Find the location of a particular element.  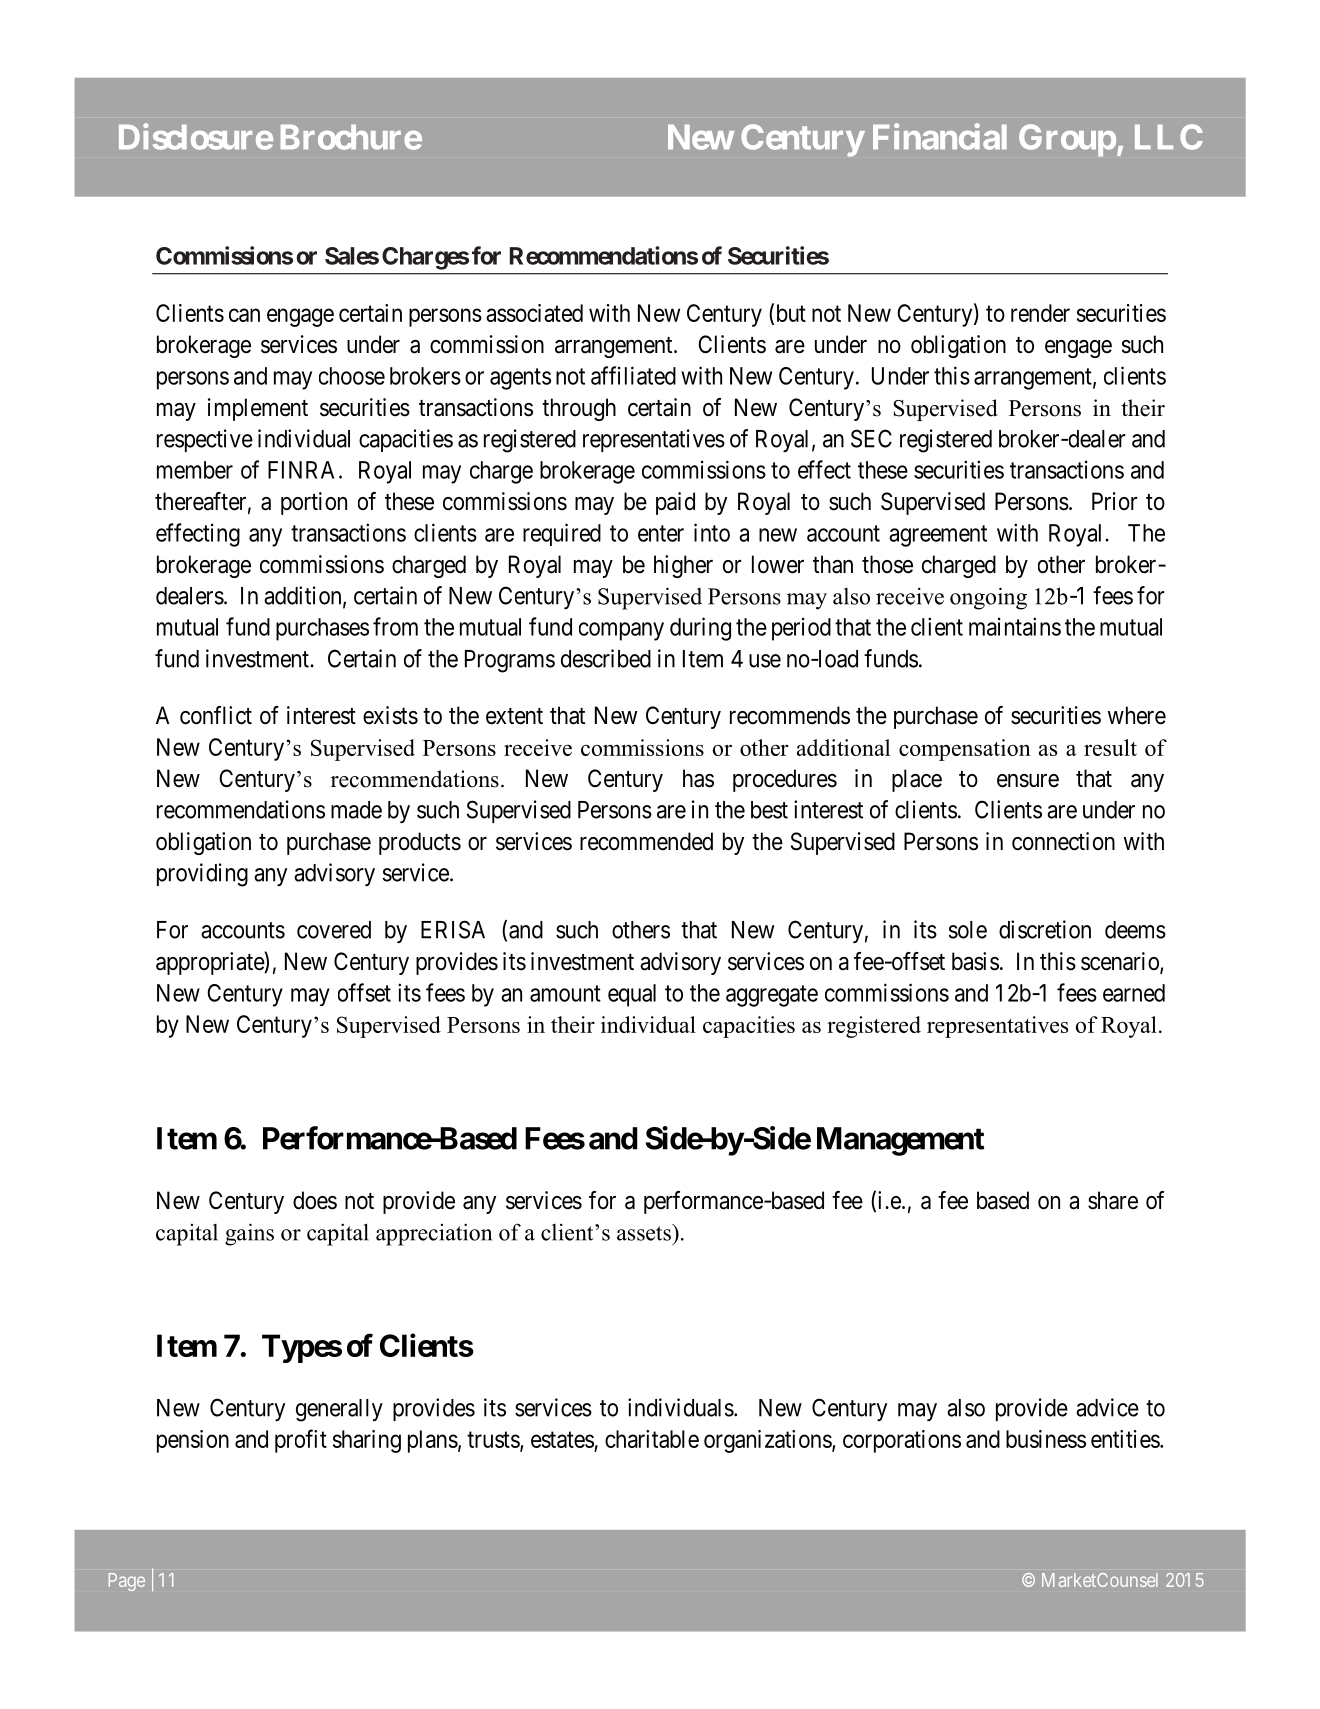

Financial is located at coordinates (940, 136).
